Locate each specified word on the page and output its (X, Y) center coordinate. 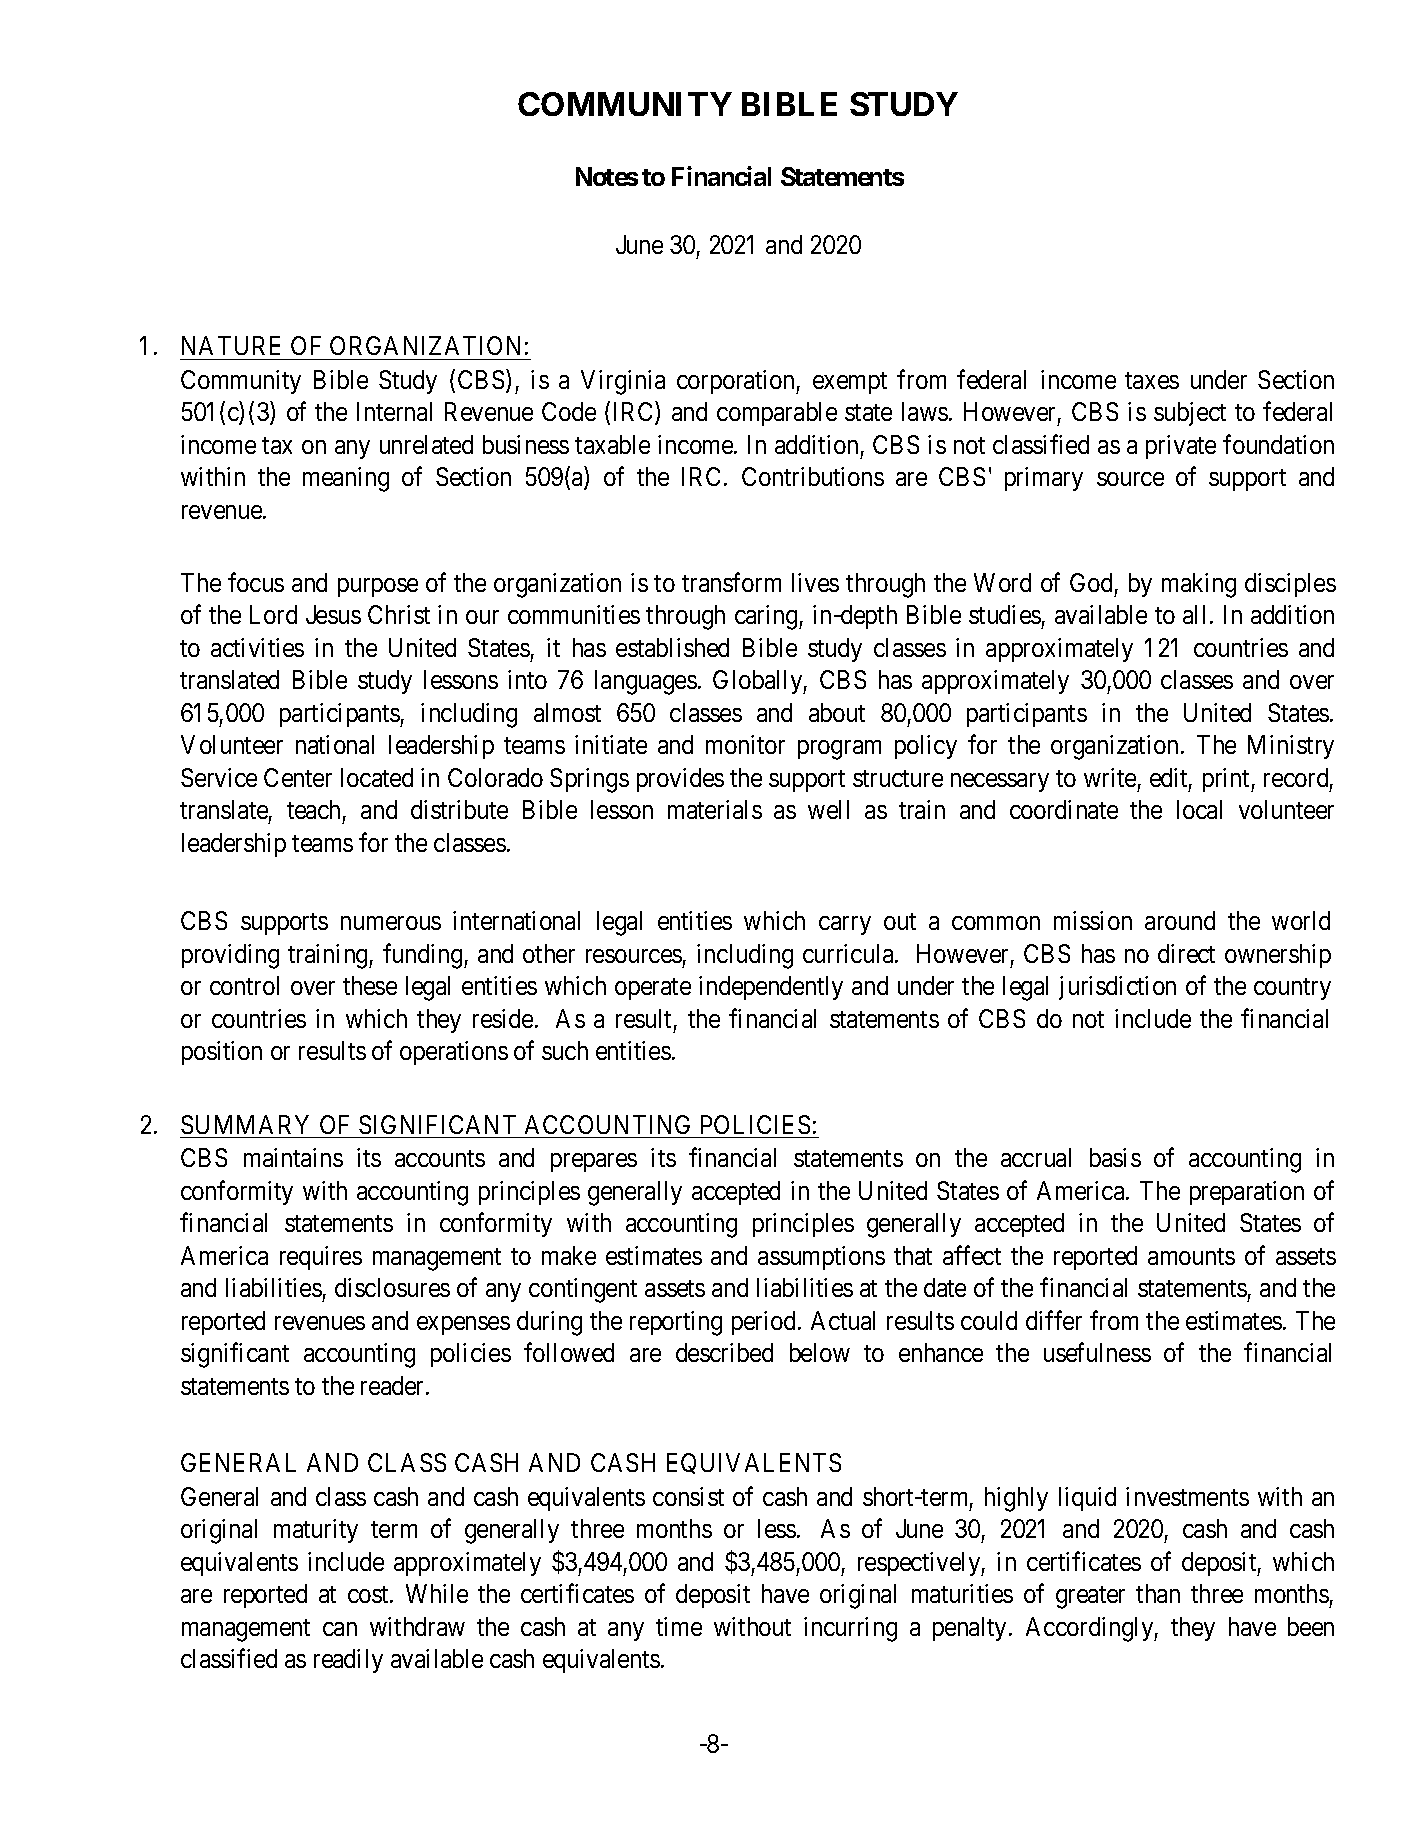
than (1158, 1593)
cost (369, 1594)
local (1199, 809)
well (828, 809)
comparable (777, 414)
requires (321, 1258)
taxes (1152, 380)
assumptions (821, 1258)
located (377, 777)
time (679, 1626)
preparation (1247, 1193)
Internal (394, 411)
